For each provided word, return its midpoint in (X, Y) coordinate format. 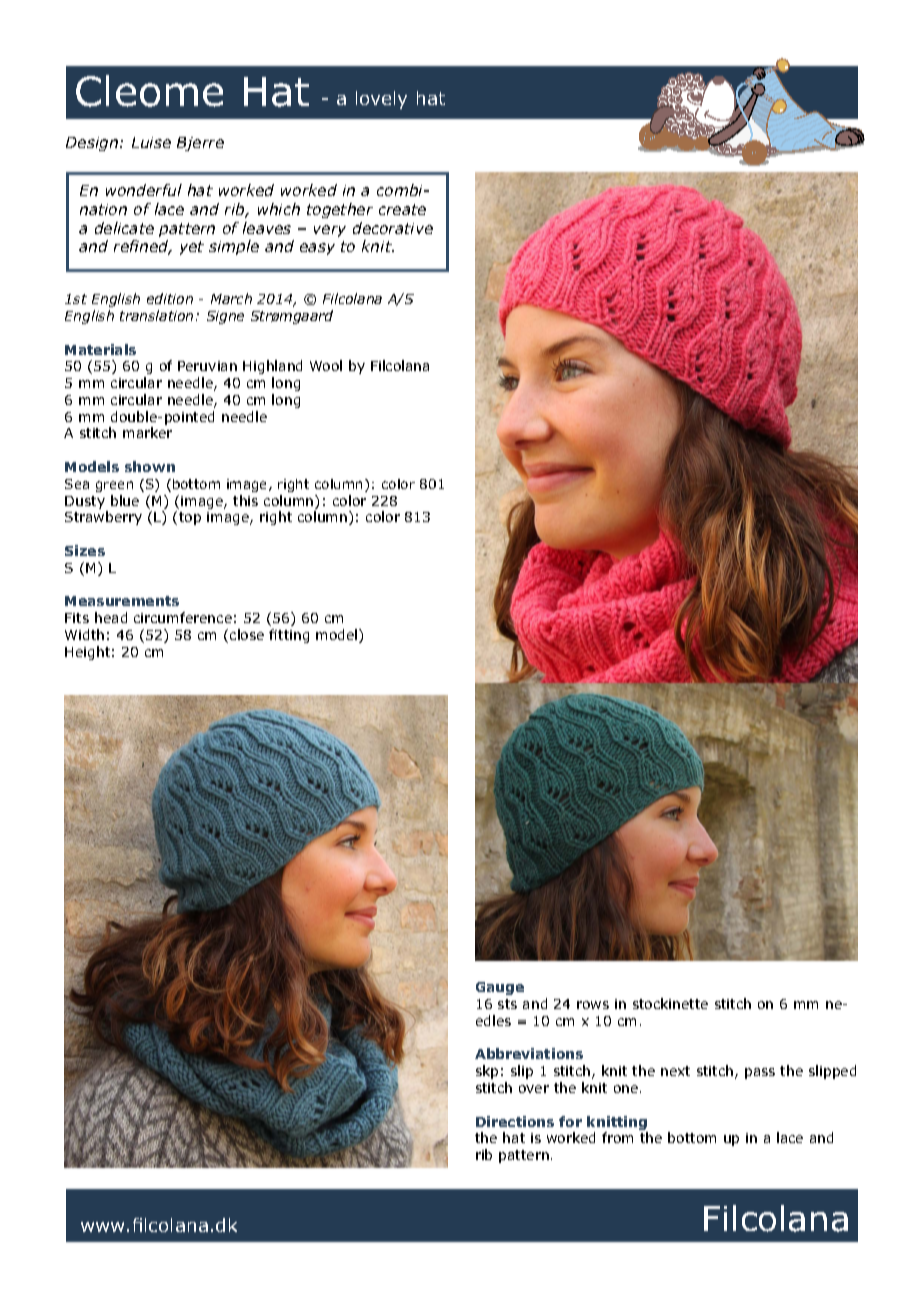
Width (84, 634)
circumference (183, 617)
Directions (515, 1121)
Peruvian (207, 366)
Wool (326, 365)
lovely (381, 100)
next (675, 1071)
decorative (393, 228)
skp (487, 1072)
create (402, 209)
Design (93, 144)
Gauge (500, 988)
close (247, 634)
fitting (289, 636)
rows (593, 1005)
